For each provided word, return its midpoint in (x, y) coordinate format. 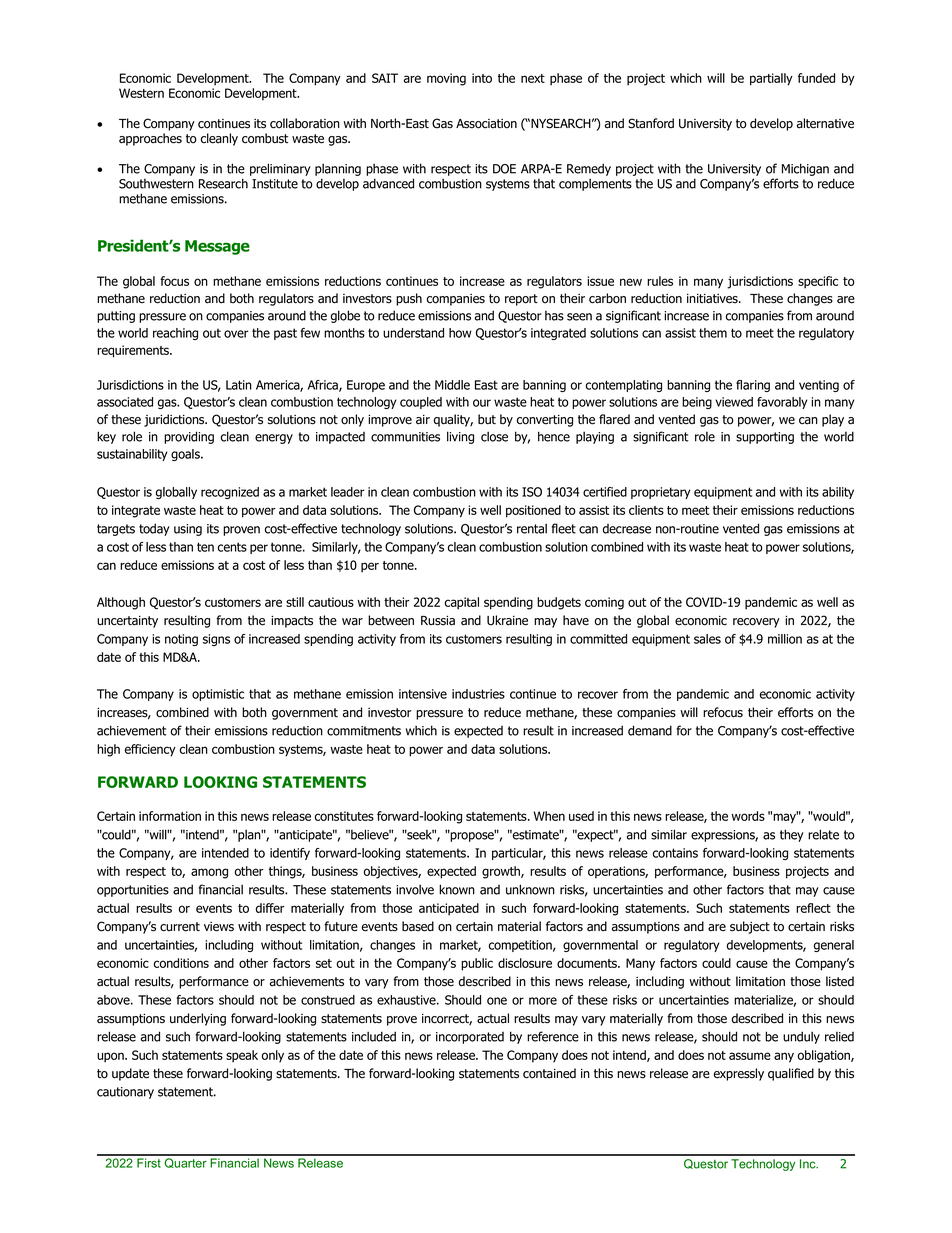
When (549, 816)
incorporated (470, 1038)
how (460, 333)
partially (771, 79)
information (170, 816)
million (785, 639)
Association (486, 124)
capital (462, 603)
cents (232, 547)
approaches (150, 139)
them (713, 333)
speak (242, 1056)
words (748, 816)
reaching (175, 334)
